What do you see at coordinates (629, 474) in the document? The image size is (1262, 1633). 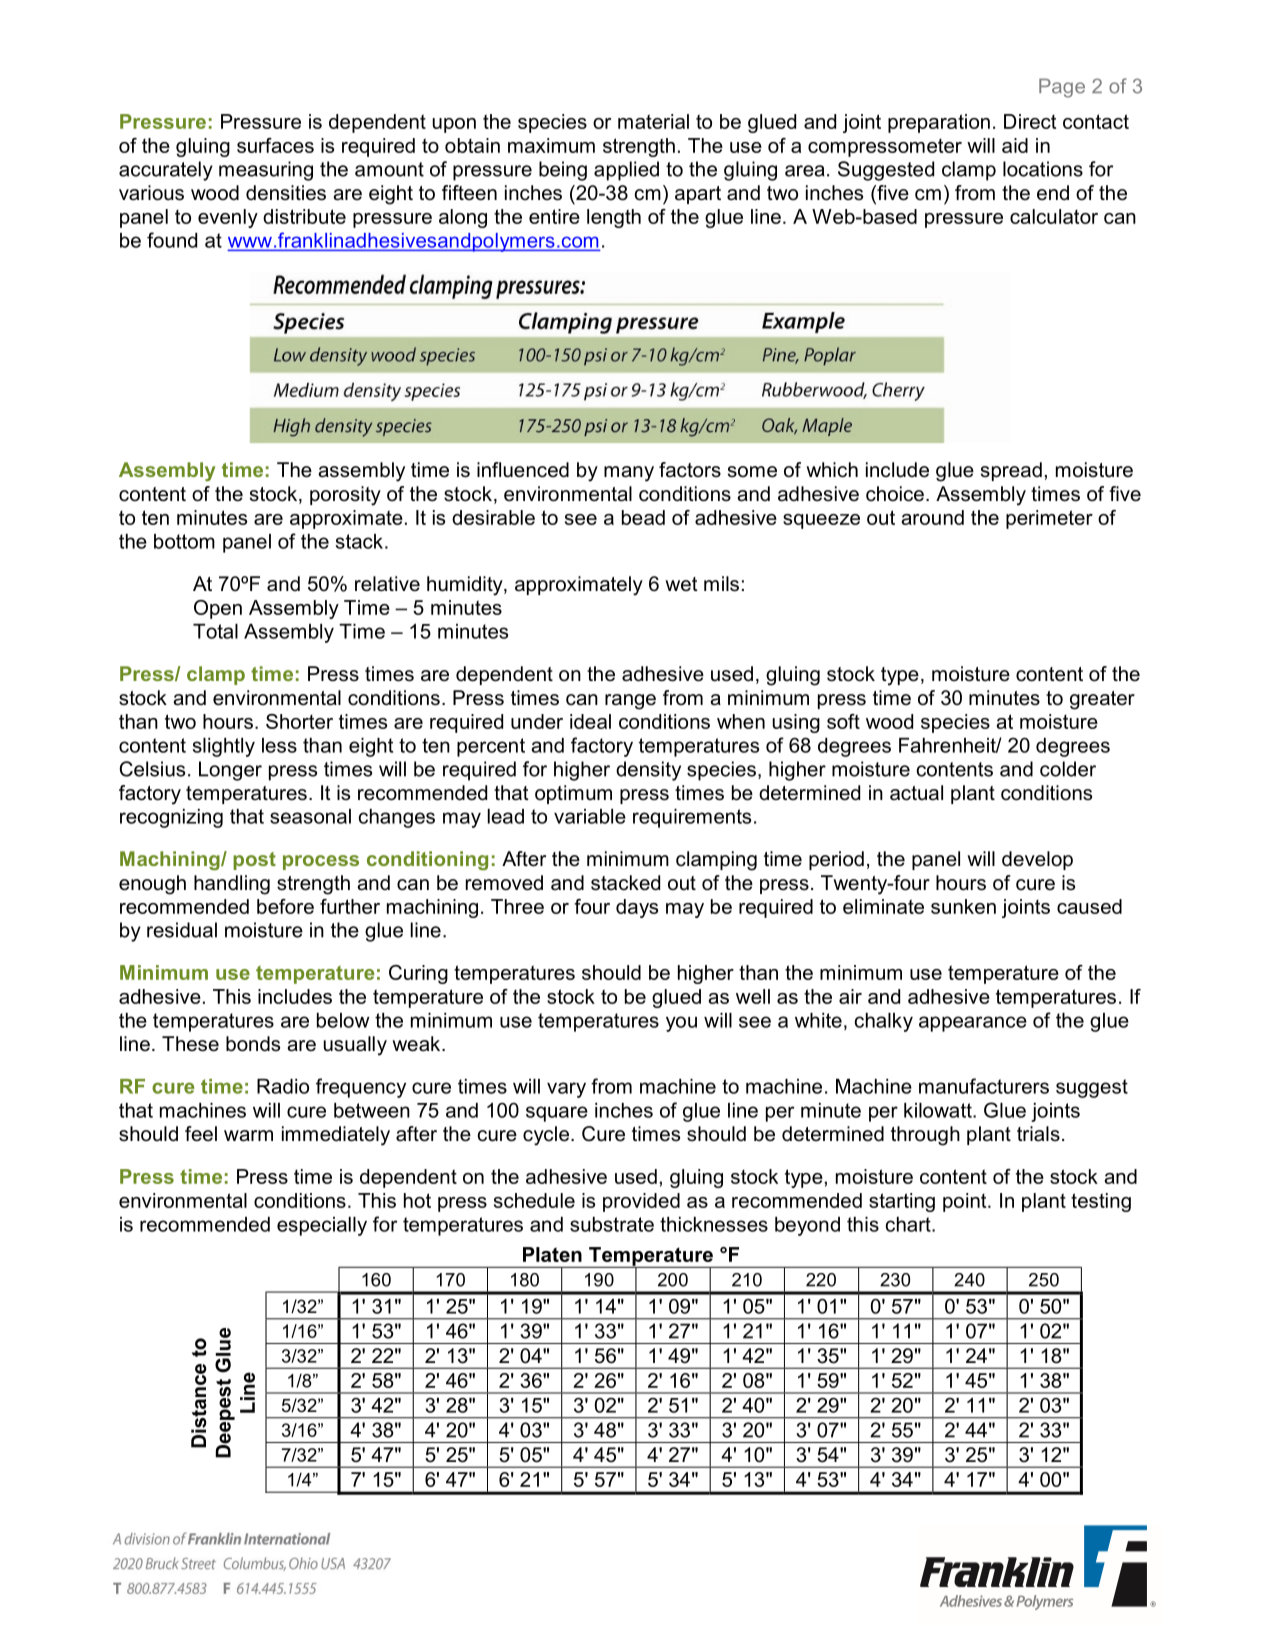 I see `many` at bounding box center [629, 474].
